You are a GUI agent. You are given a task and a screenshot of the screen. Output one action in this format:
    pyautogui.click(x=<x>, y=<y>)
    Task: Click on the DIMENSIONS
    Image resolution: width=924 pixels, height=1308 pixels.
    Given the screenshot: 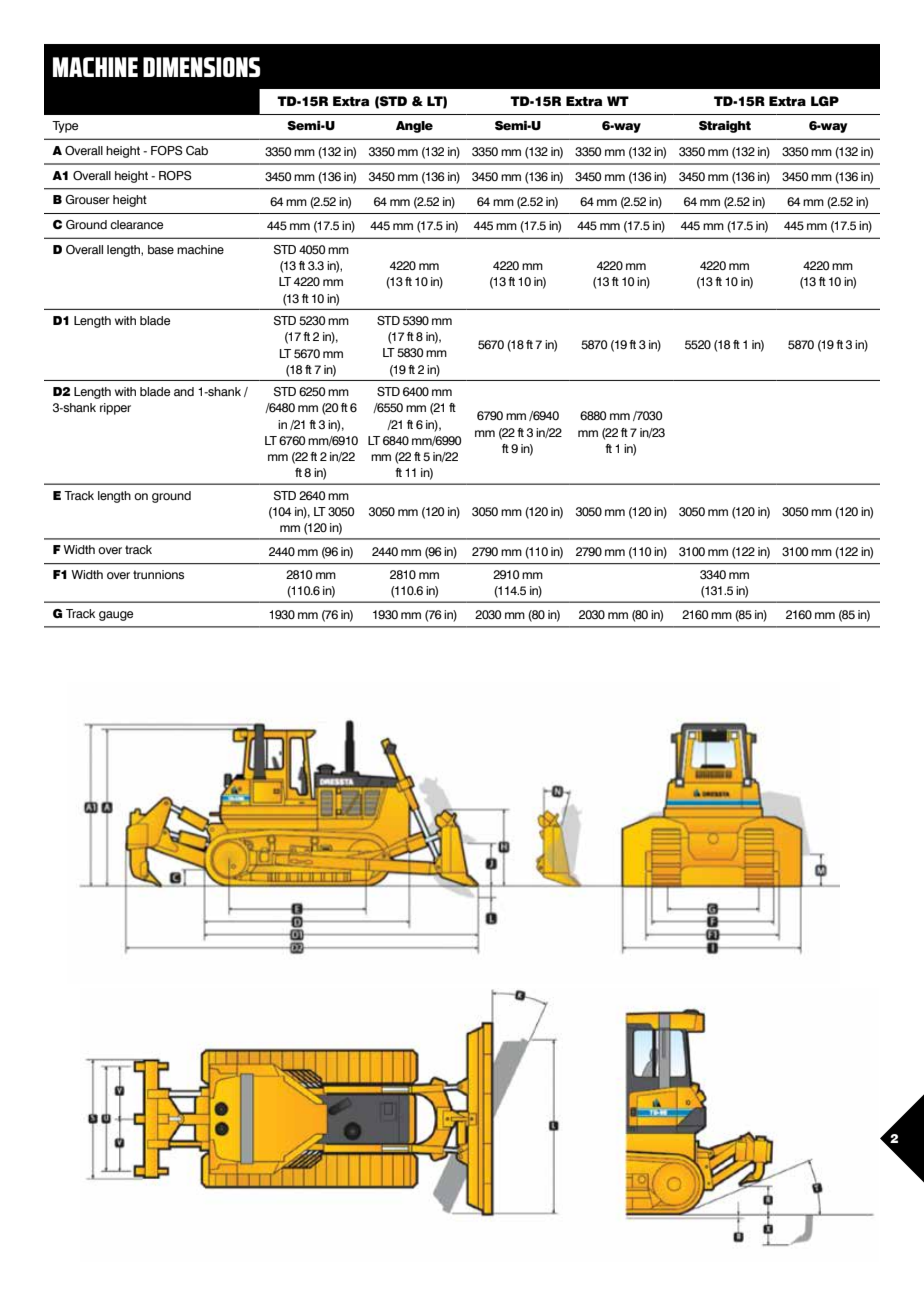 What is the action you would take?
    pyautogui.click(x=201, y=67)
